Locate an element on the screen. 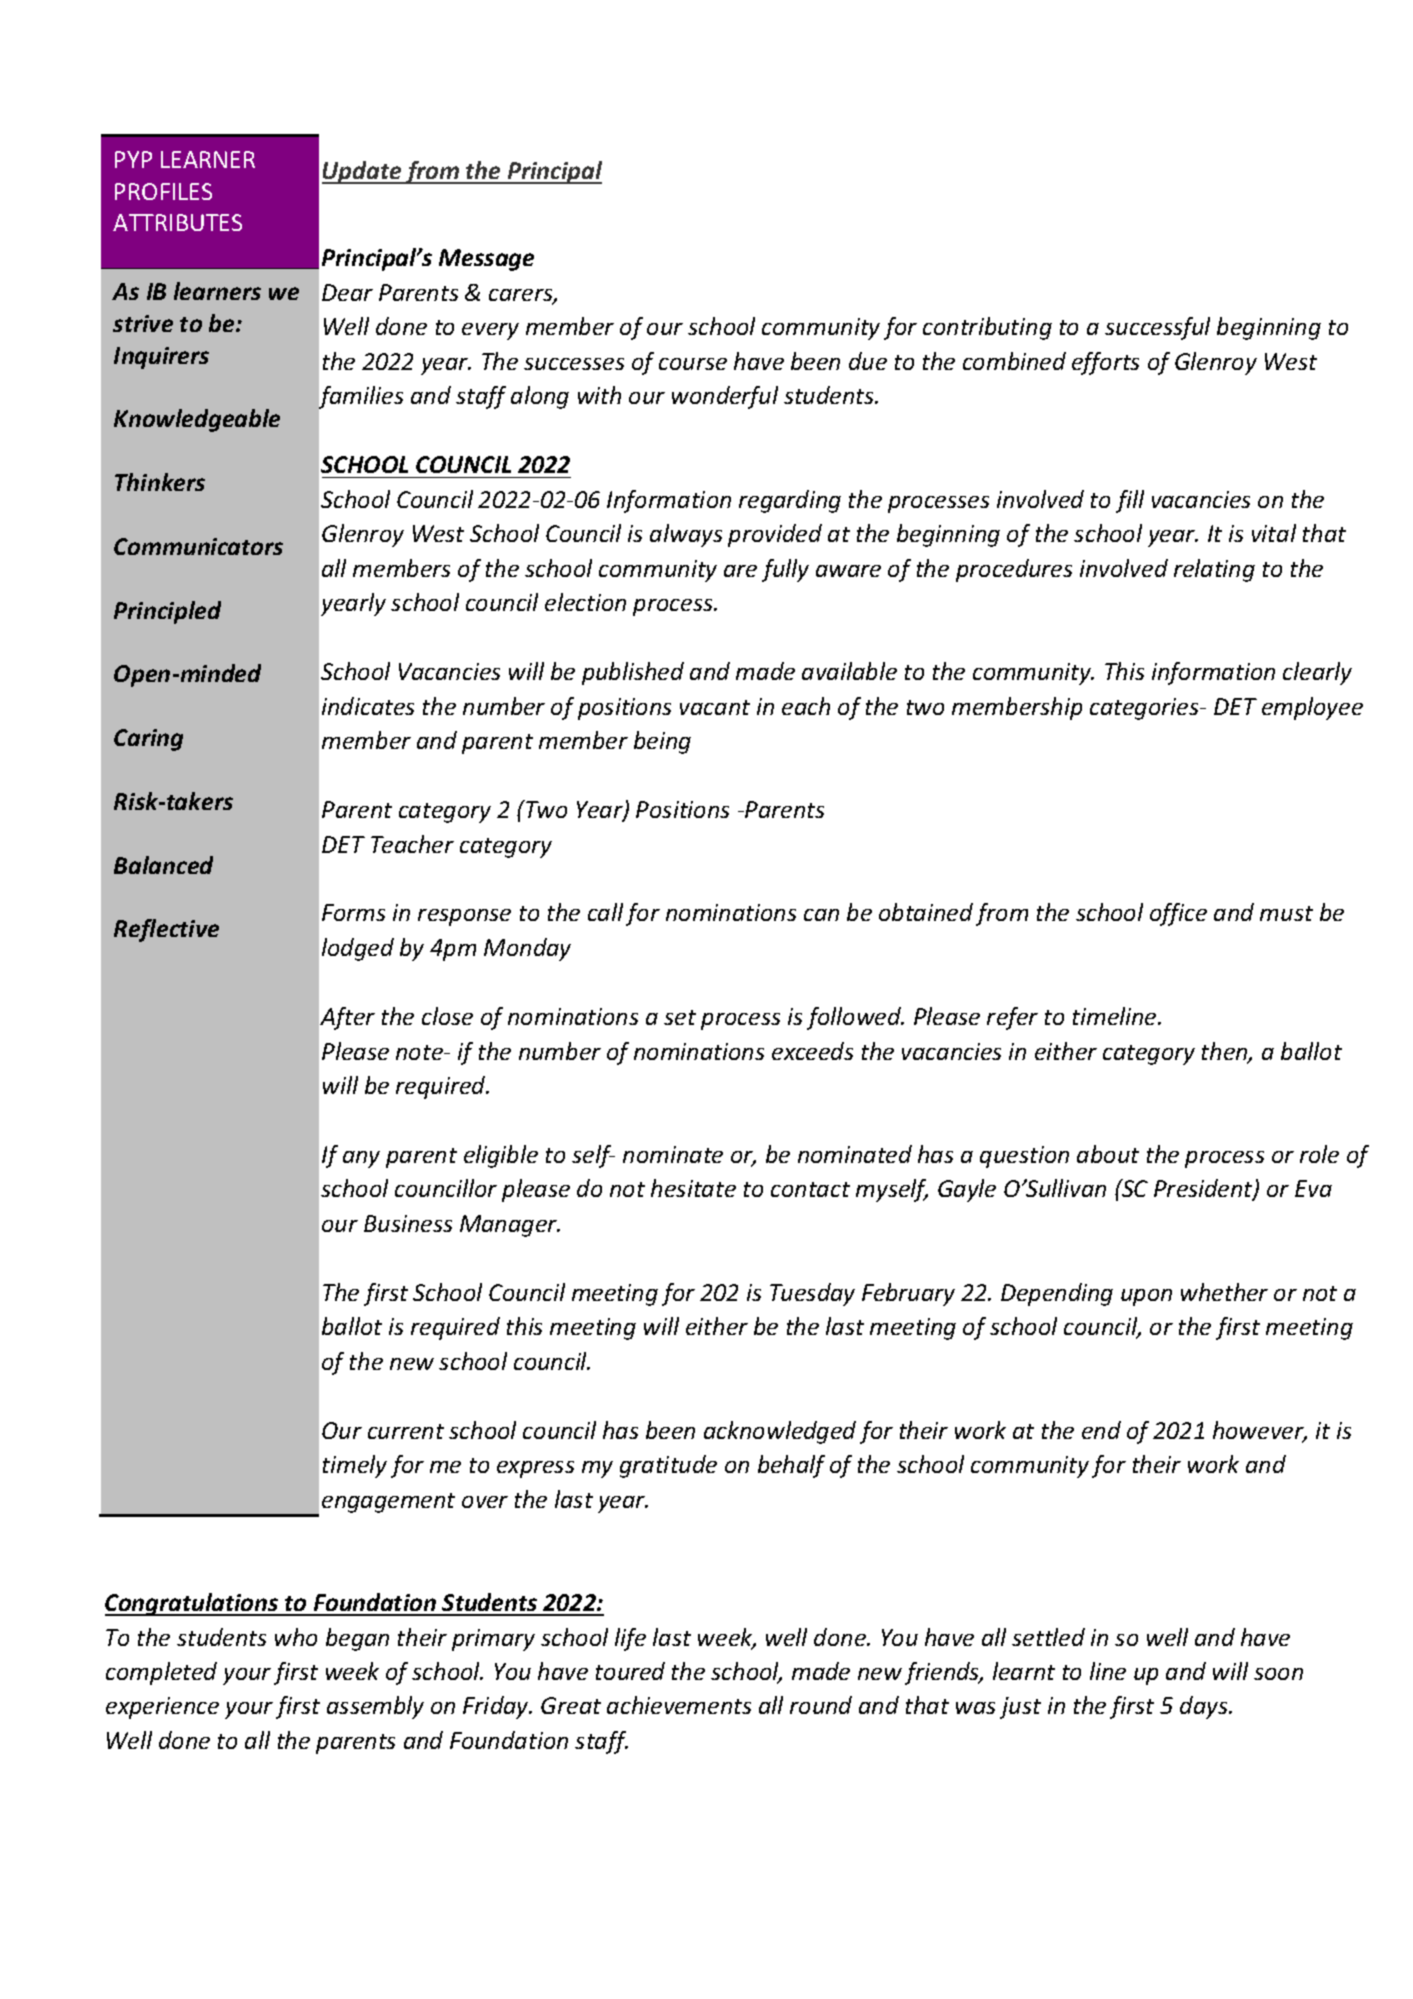 The image size is (1413, 1999). indicates is located at coordinates (368, 706).
